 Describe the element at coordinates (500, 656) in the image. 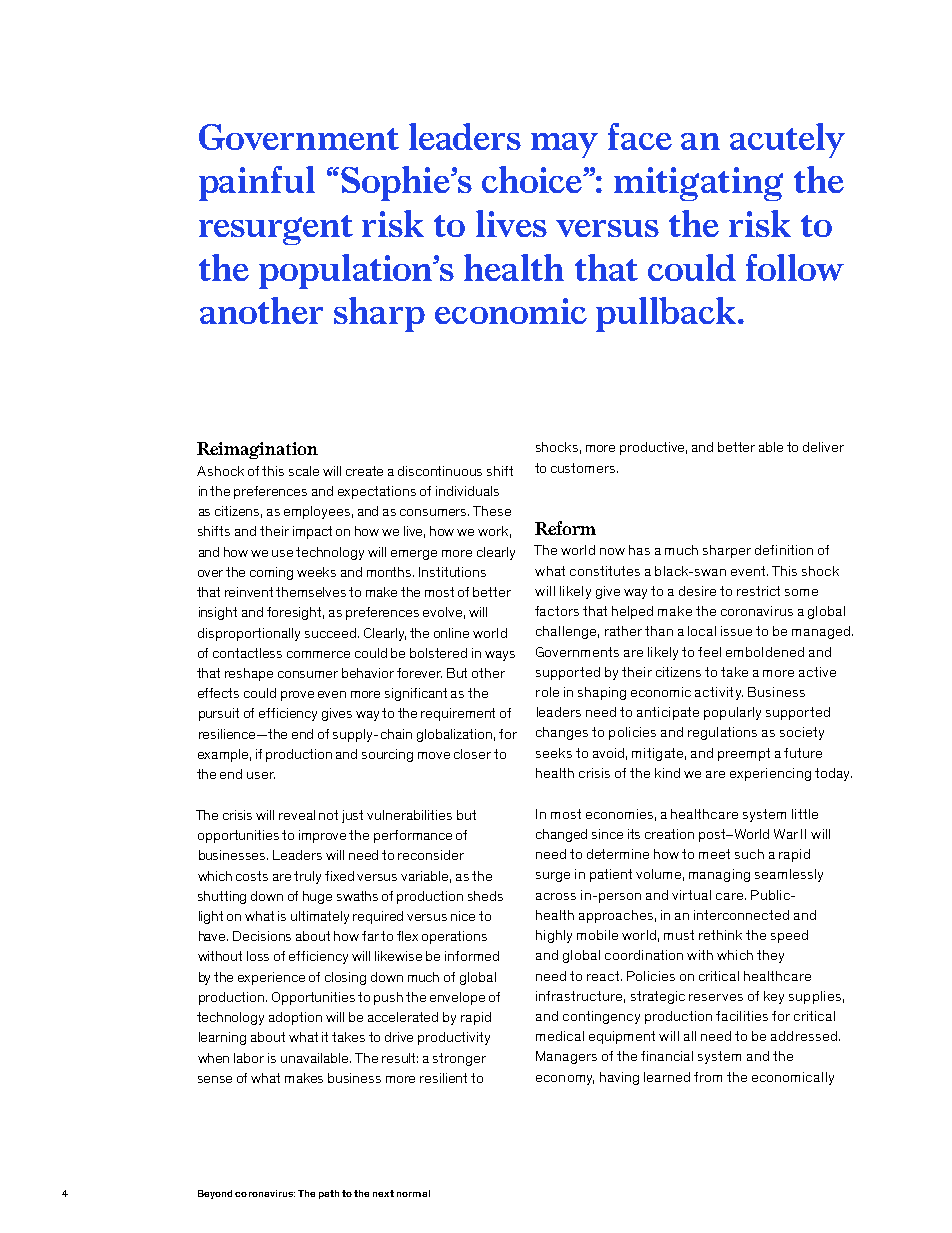

I see `ways` at that location.
